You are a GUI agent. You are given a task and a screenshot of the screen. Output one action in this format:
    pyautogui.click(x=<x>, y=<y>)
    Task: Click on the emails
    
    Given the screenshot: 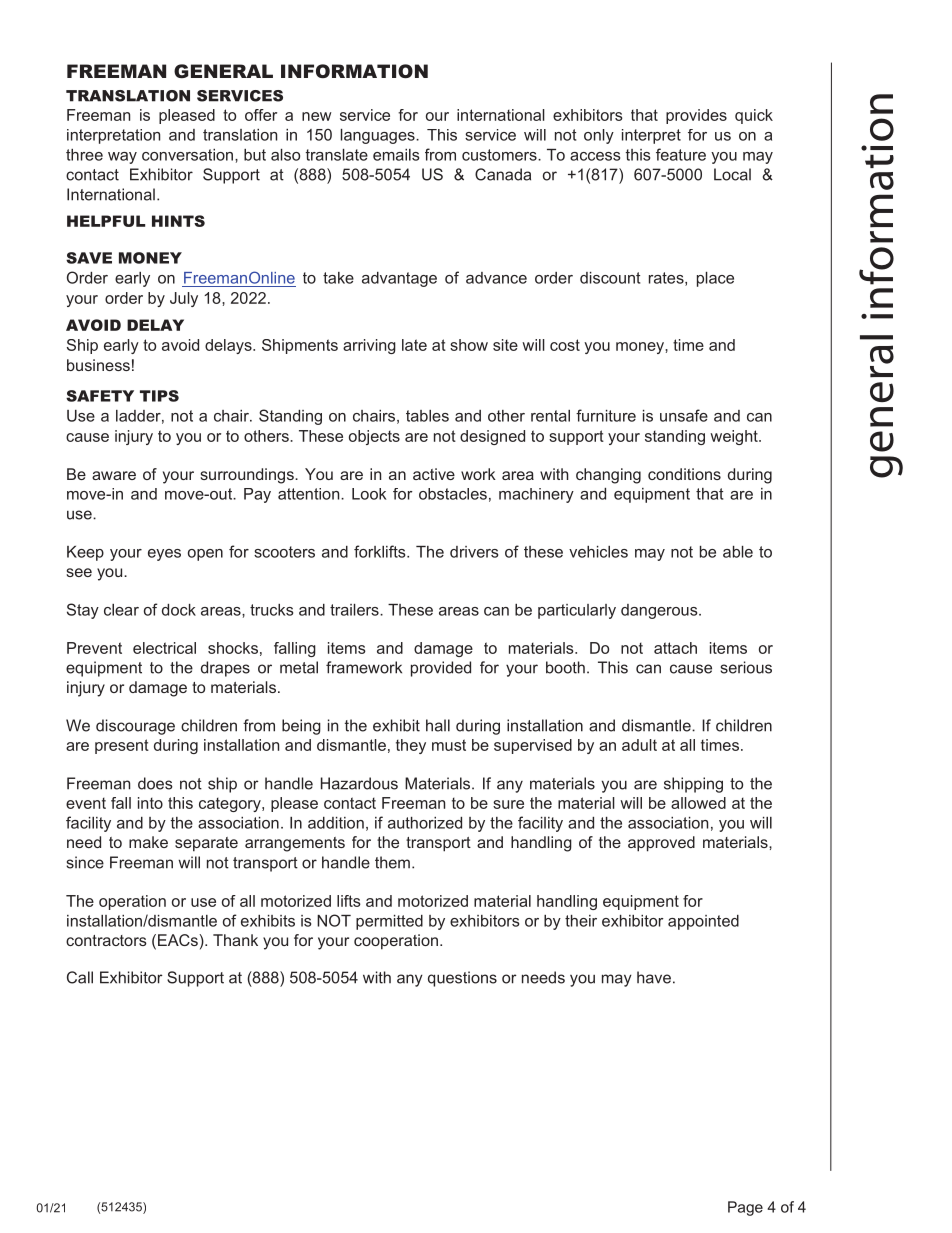 What is the action you would take?
    pyautogui.click(x=396, y=155)
